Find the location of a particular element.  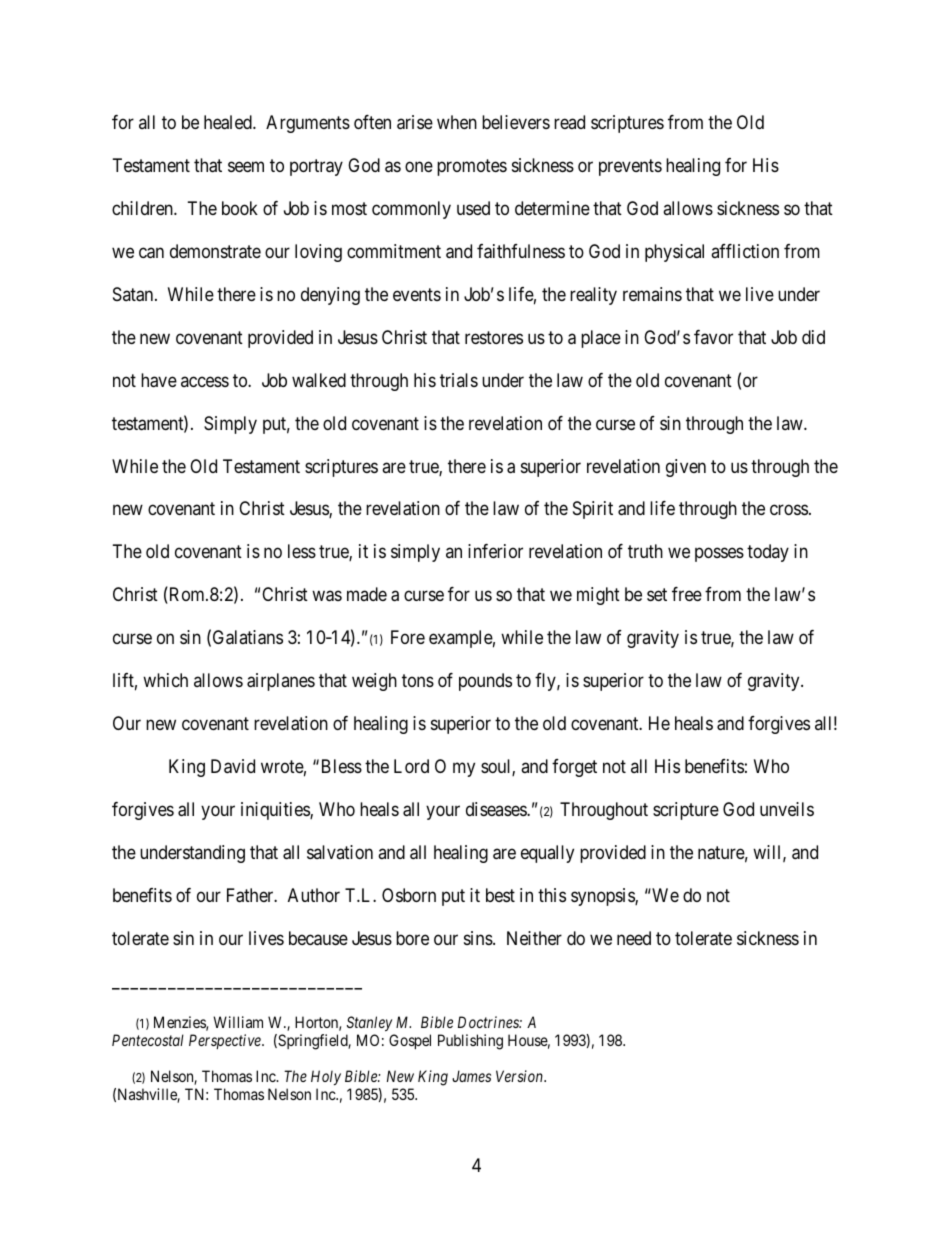

need is located at coordinates (634, 938).
